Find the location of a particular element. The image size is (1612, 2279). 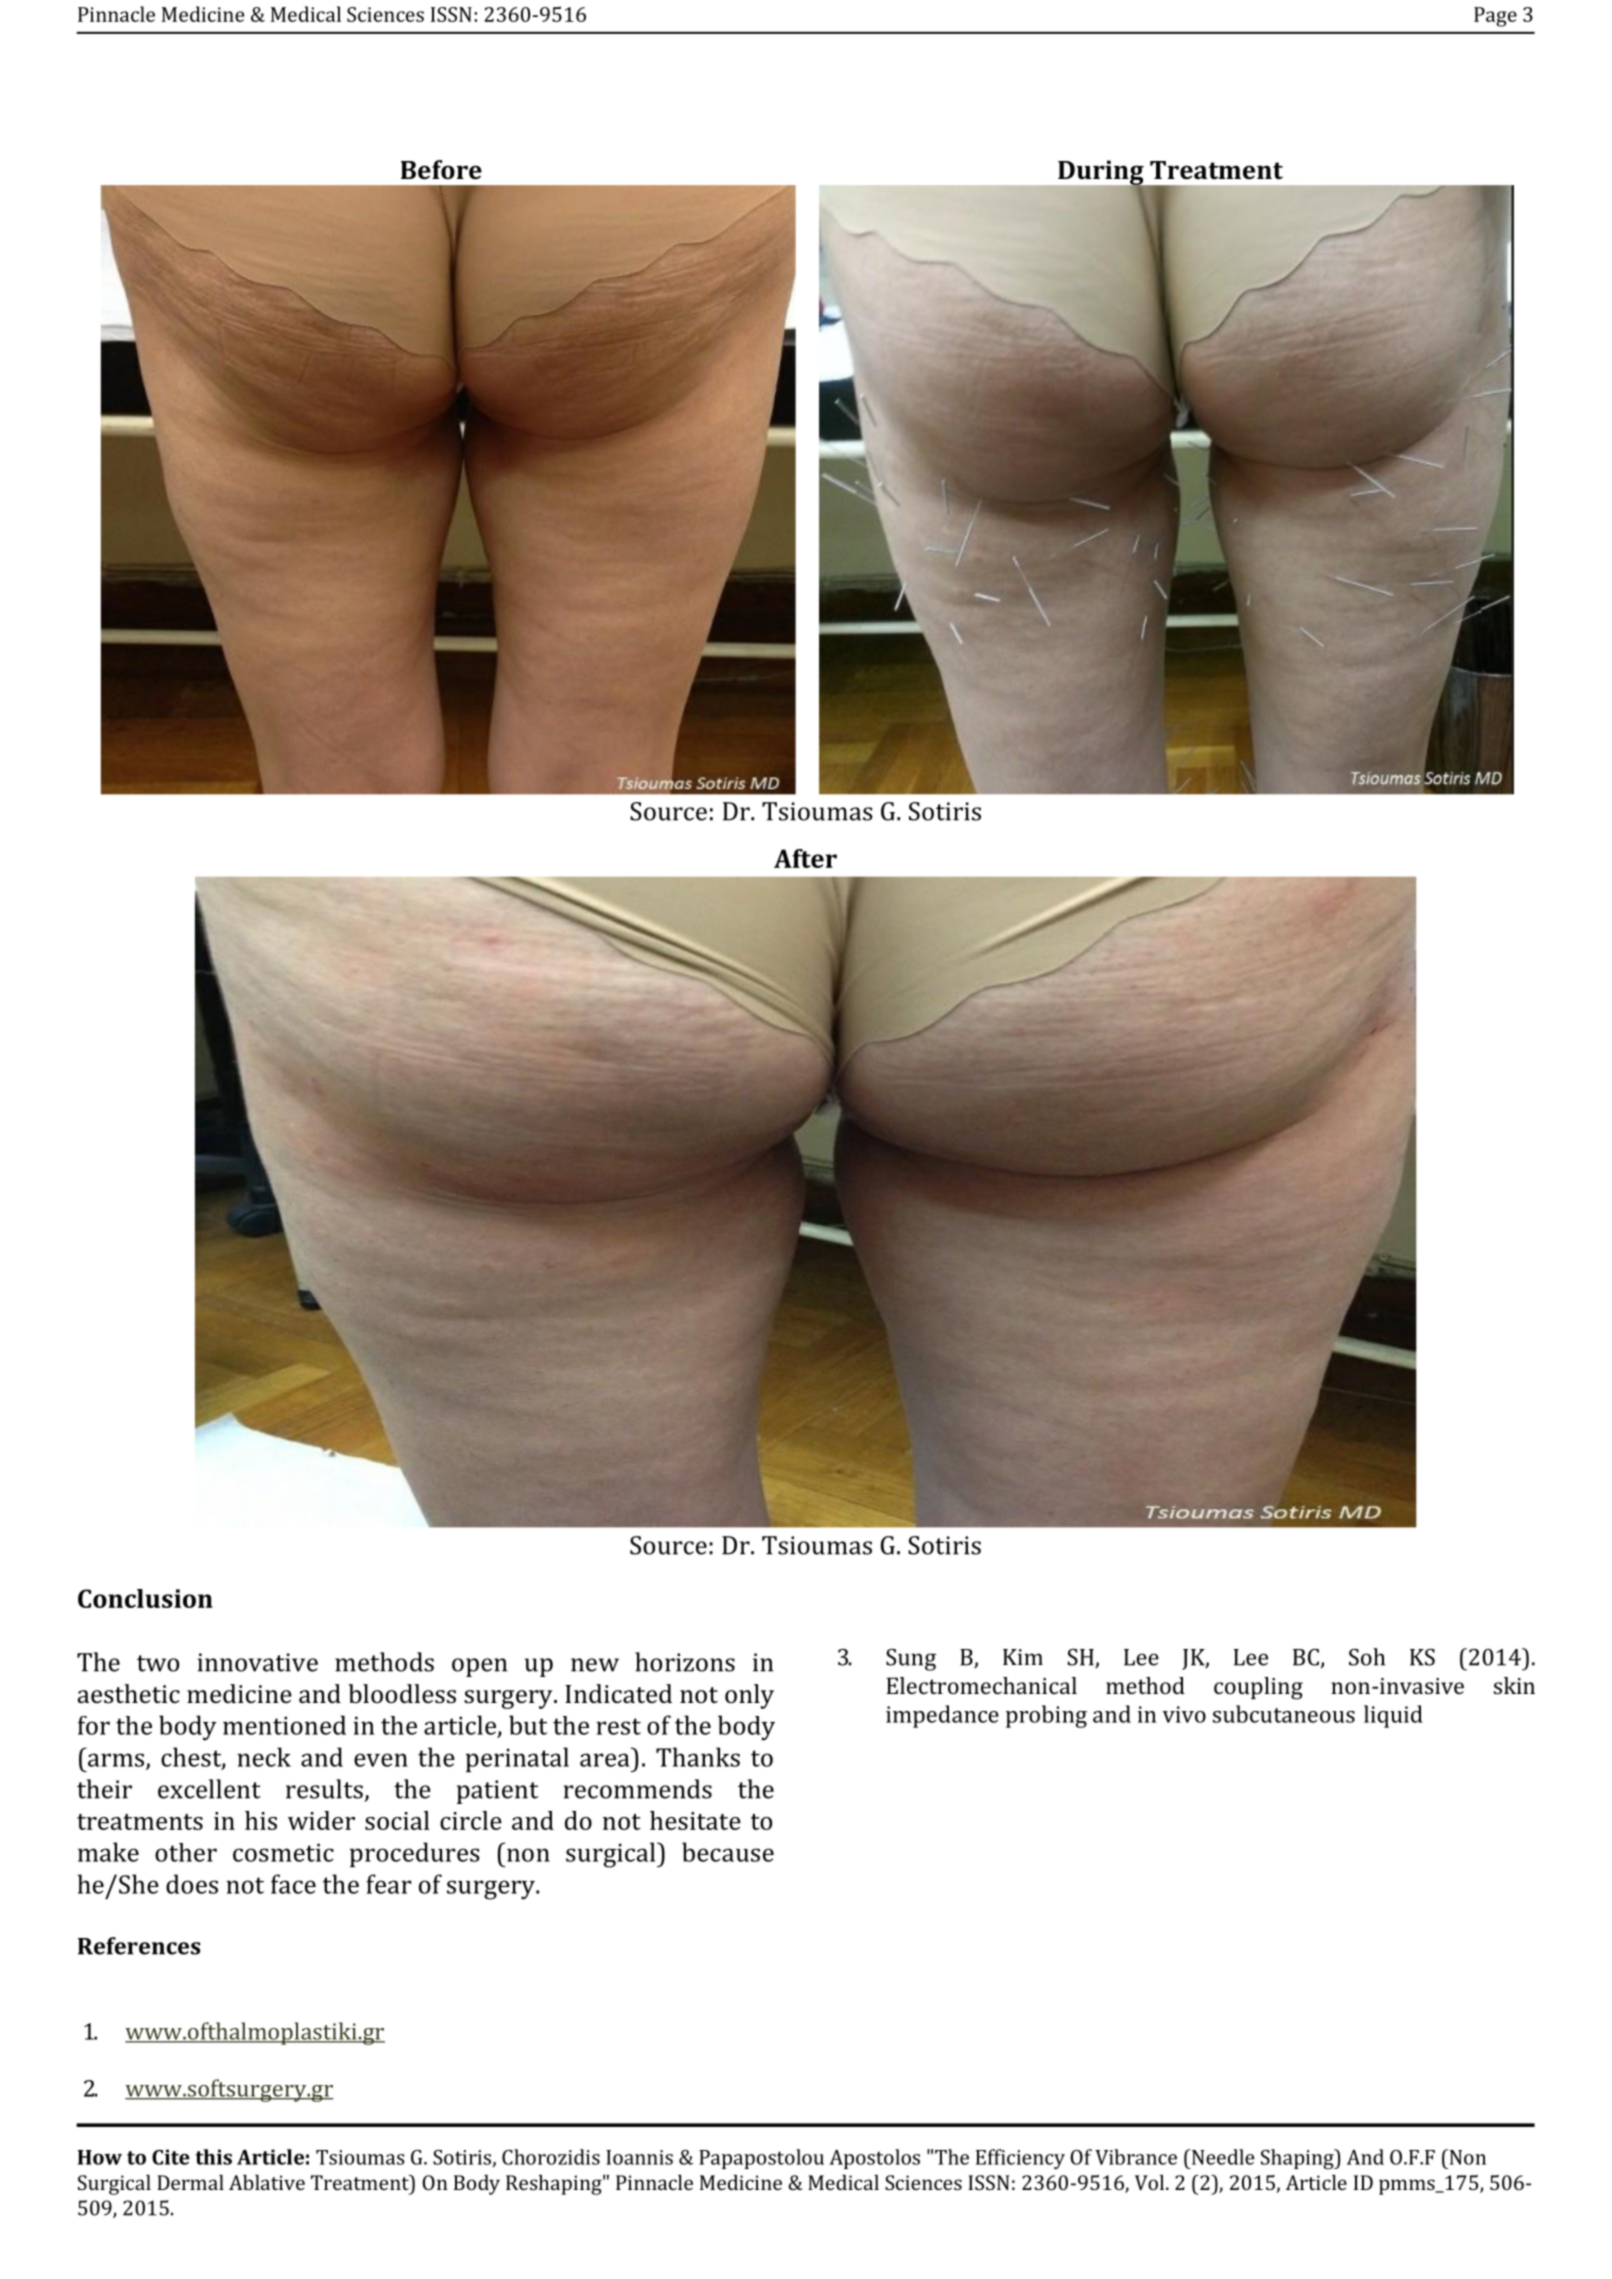

During is located at coordinates (1102, 174).
